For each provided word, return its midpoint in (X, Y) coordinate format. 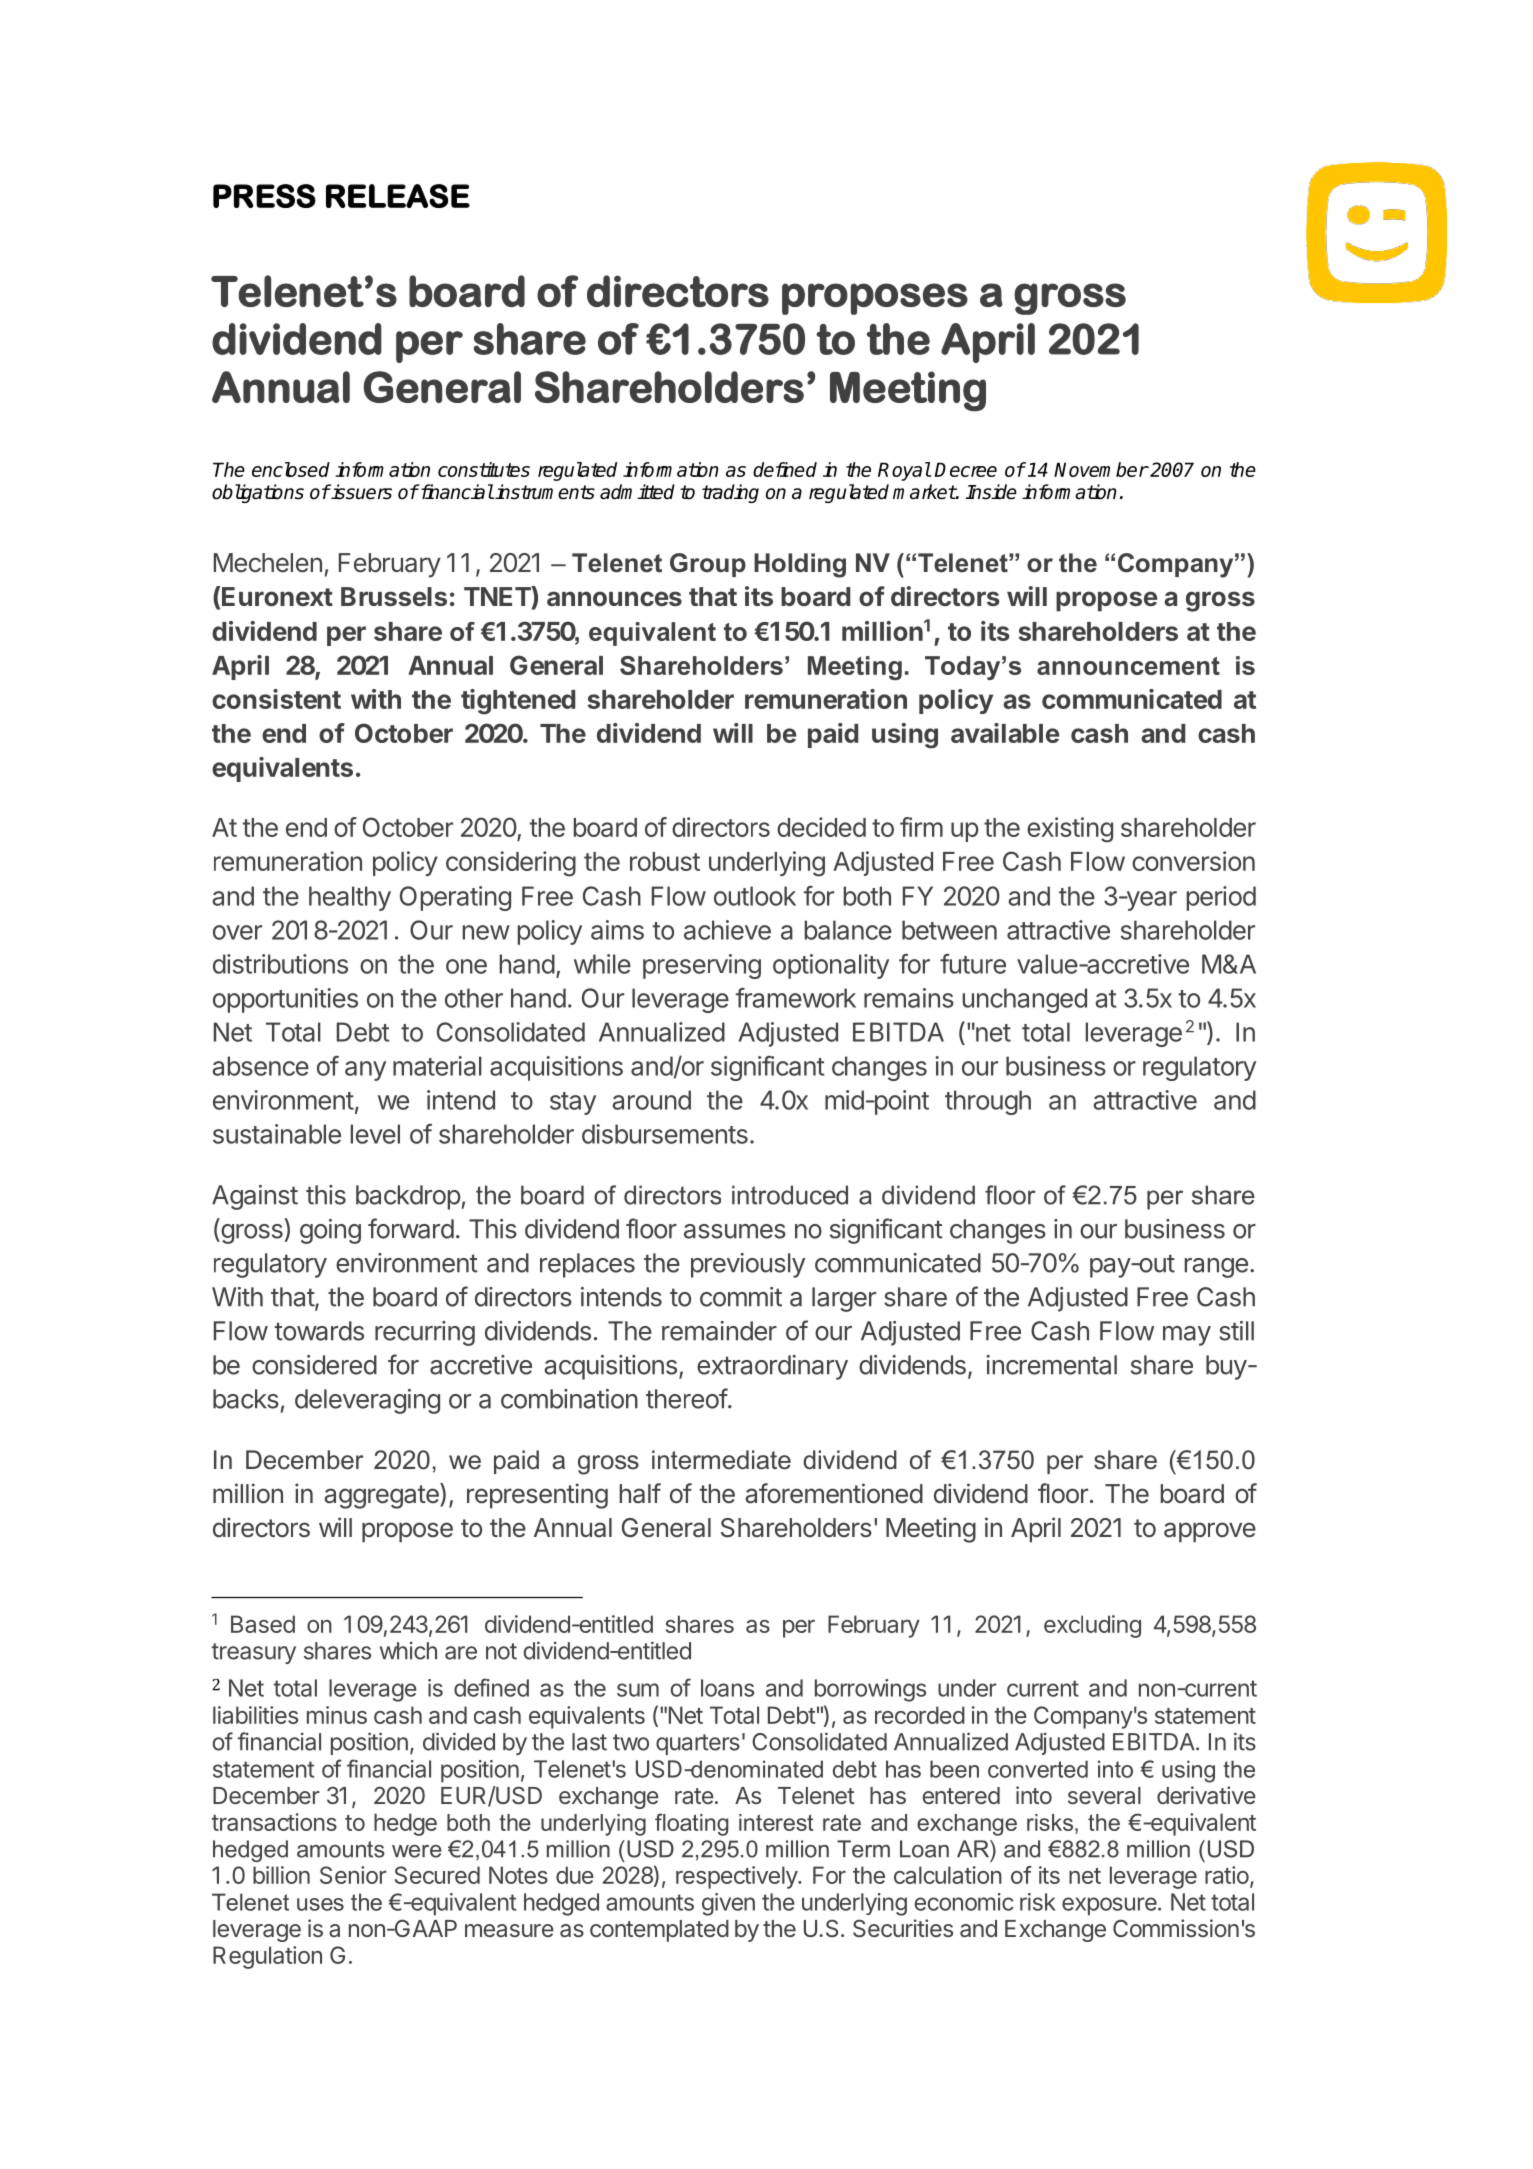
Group (708, 565)
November (1101, 469)
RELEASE (398, 196)
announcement (1128, 666)
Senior (353, 1875)
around (651, 1100)
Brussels (394, 597)
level (375, 1134)
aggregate (383, 1496)
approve (1210, 1532)
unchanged (1025, 1000)
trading (730, 493)
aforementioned (834, 1493)
